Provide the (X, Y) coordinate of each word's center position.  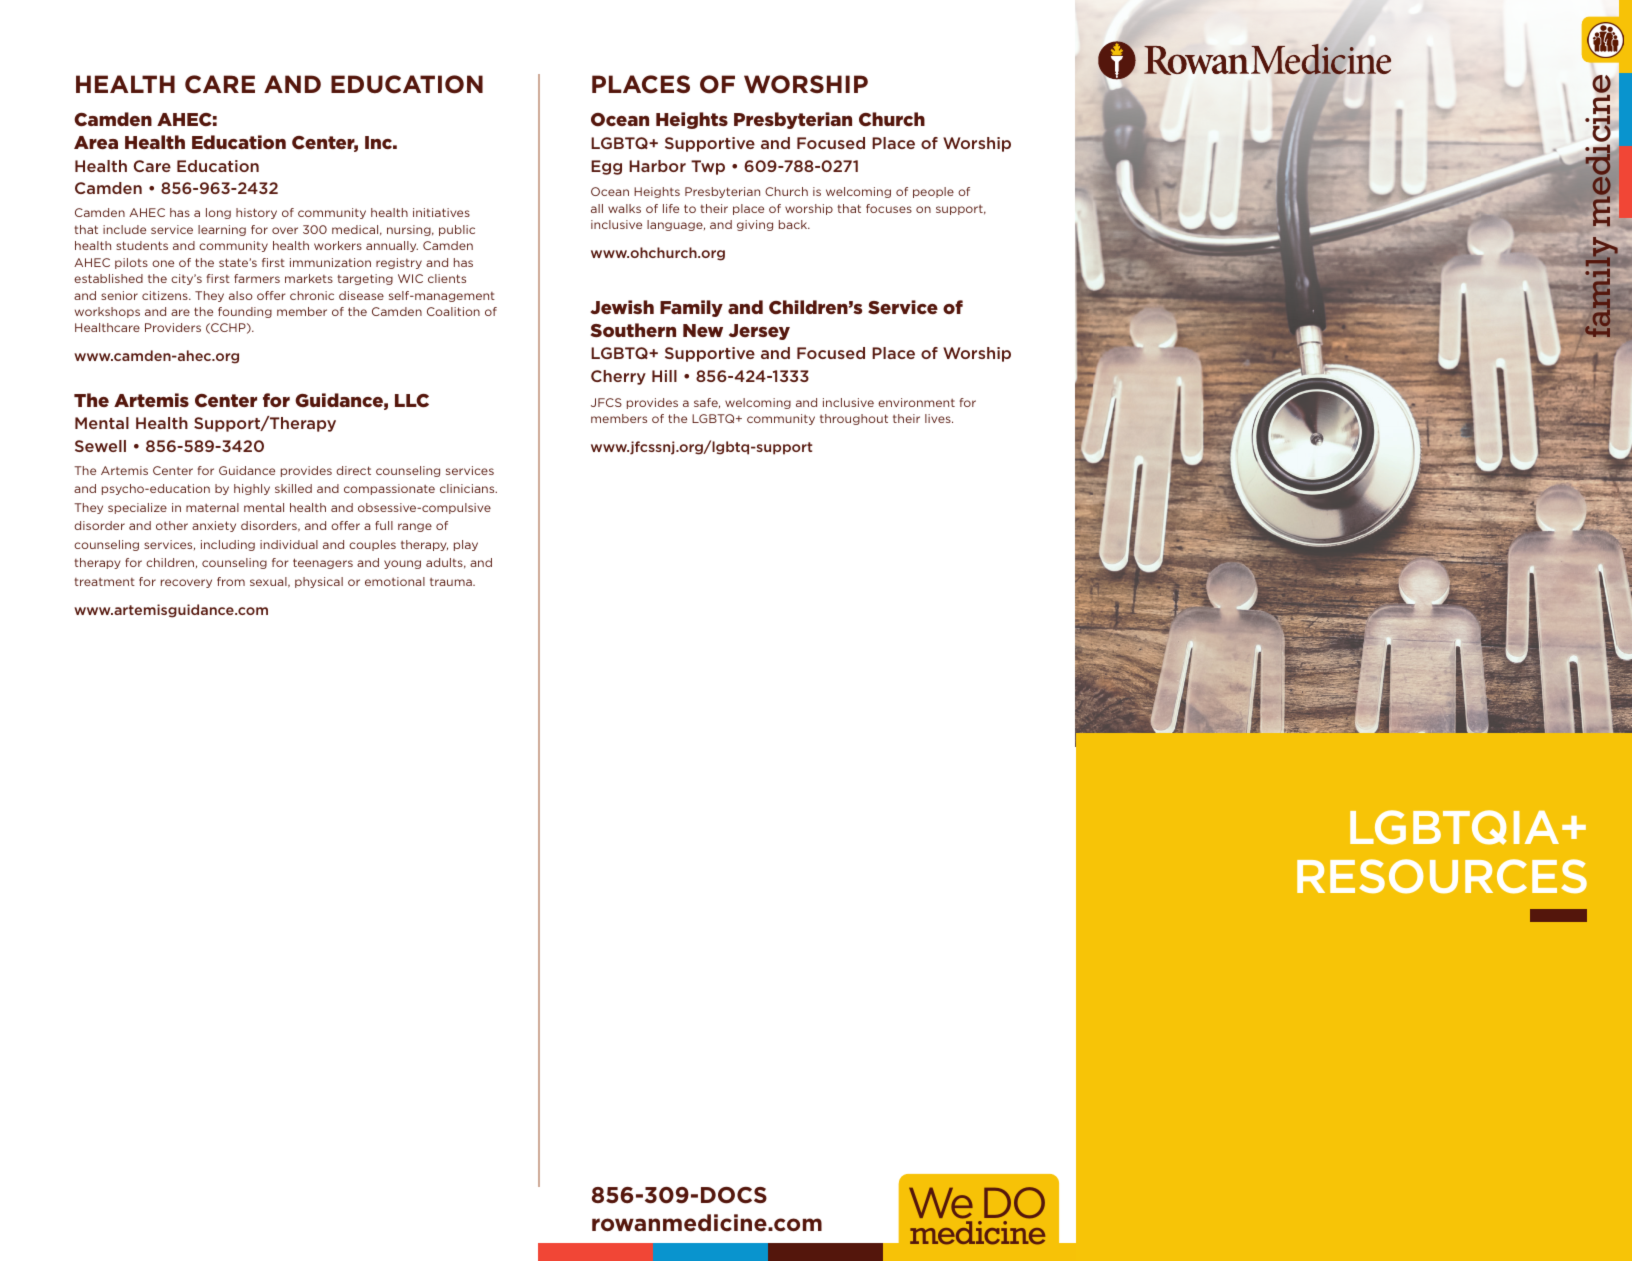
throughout (854, 419)
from (231, 581)
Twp (708, 167)
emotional (395, 581)
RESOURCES (1442, 876)
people (933, 192)
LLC (412, 401)
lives (939, 418)
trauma (452, 582)
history (256, 213)
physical (319, 582)
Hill (664, 376)
